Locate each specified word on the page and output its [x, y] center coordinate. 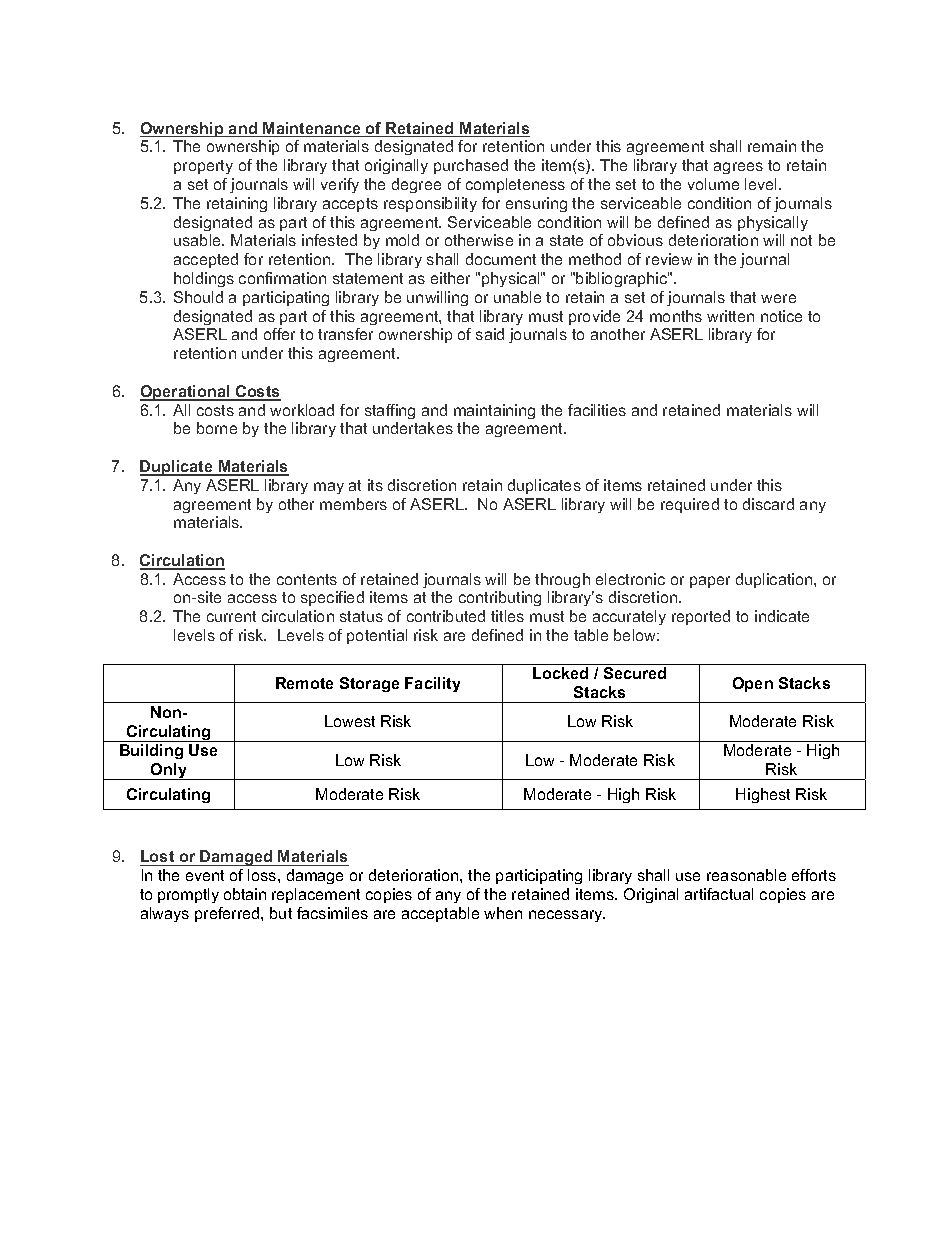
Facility [432, 684]
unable [517, 297]
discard [768, 504]
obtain [245, 894]
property [203, 167]
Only [169, 771]
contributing [500, 598]
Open [753, 684]
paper [710, 582]
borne [217, 428]
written [730, 316]
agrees [738, 168]
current [231, 616]
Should [198, 297]
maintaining [494, 411]
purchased [471, 166]
